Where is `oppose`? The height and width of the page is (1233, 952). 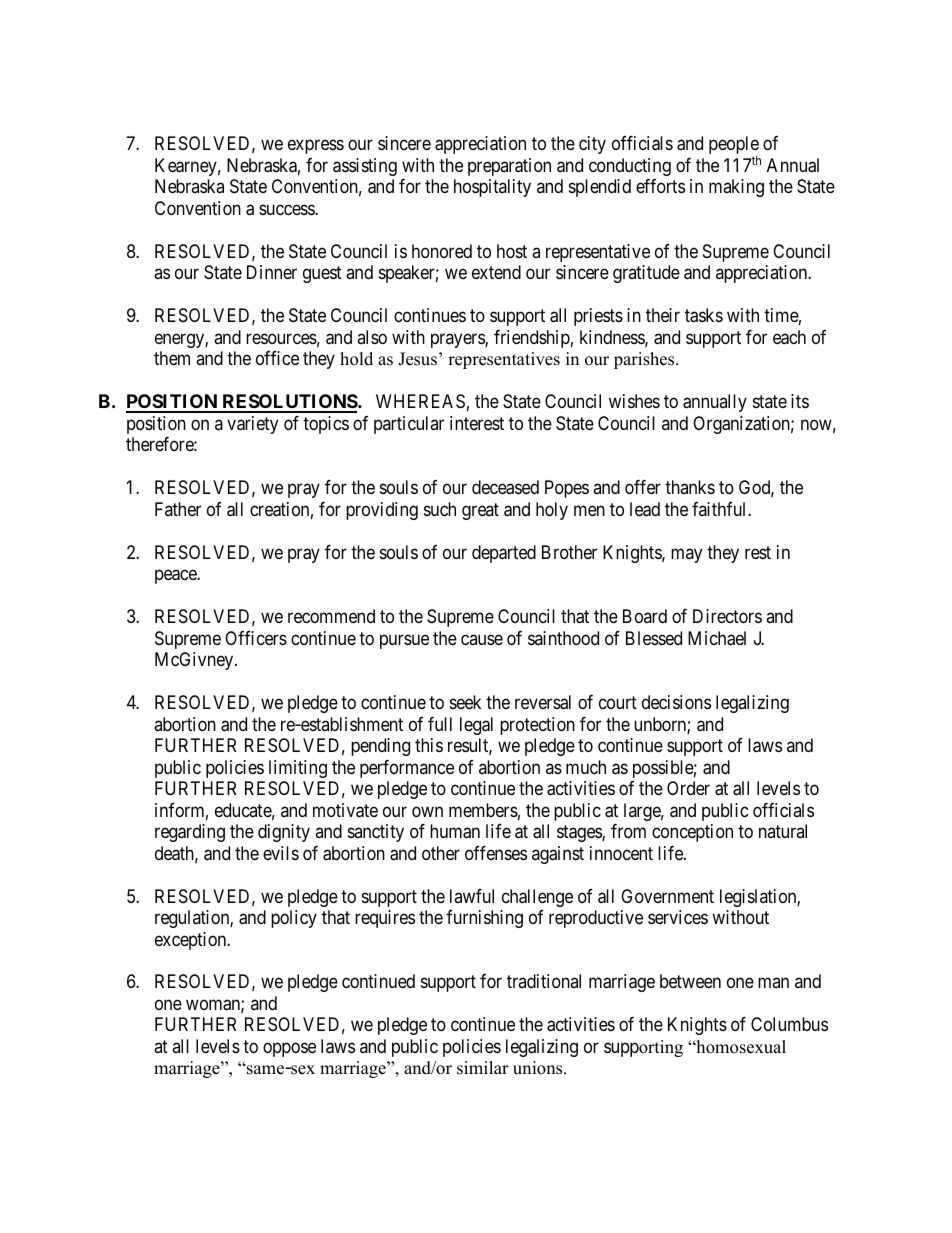
oppose is located at coordinates (289, 1049).
